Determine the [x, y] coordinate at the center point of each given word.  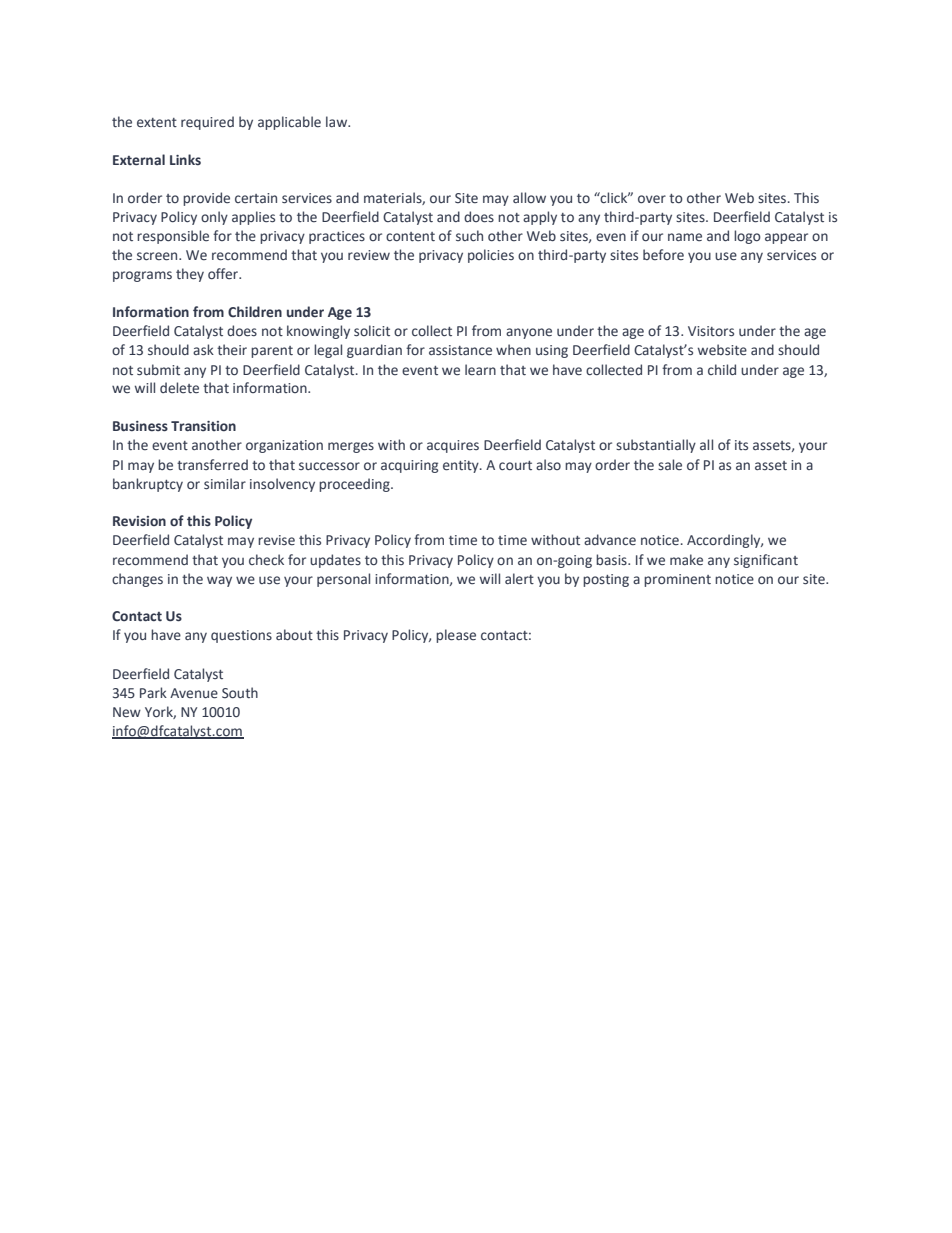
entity [462, 466]
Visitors [711, 331]
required [207, 123]
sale [670, 465]
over [652, 199]
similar [225, 484]
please [456, 636]
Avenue [194, 693]
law [338, 121]
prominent [677, 580]
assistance [460, 350]
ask [203, 350]
